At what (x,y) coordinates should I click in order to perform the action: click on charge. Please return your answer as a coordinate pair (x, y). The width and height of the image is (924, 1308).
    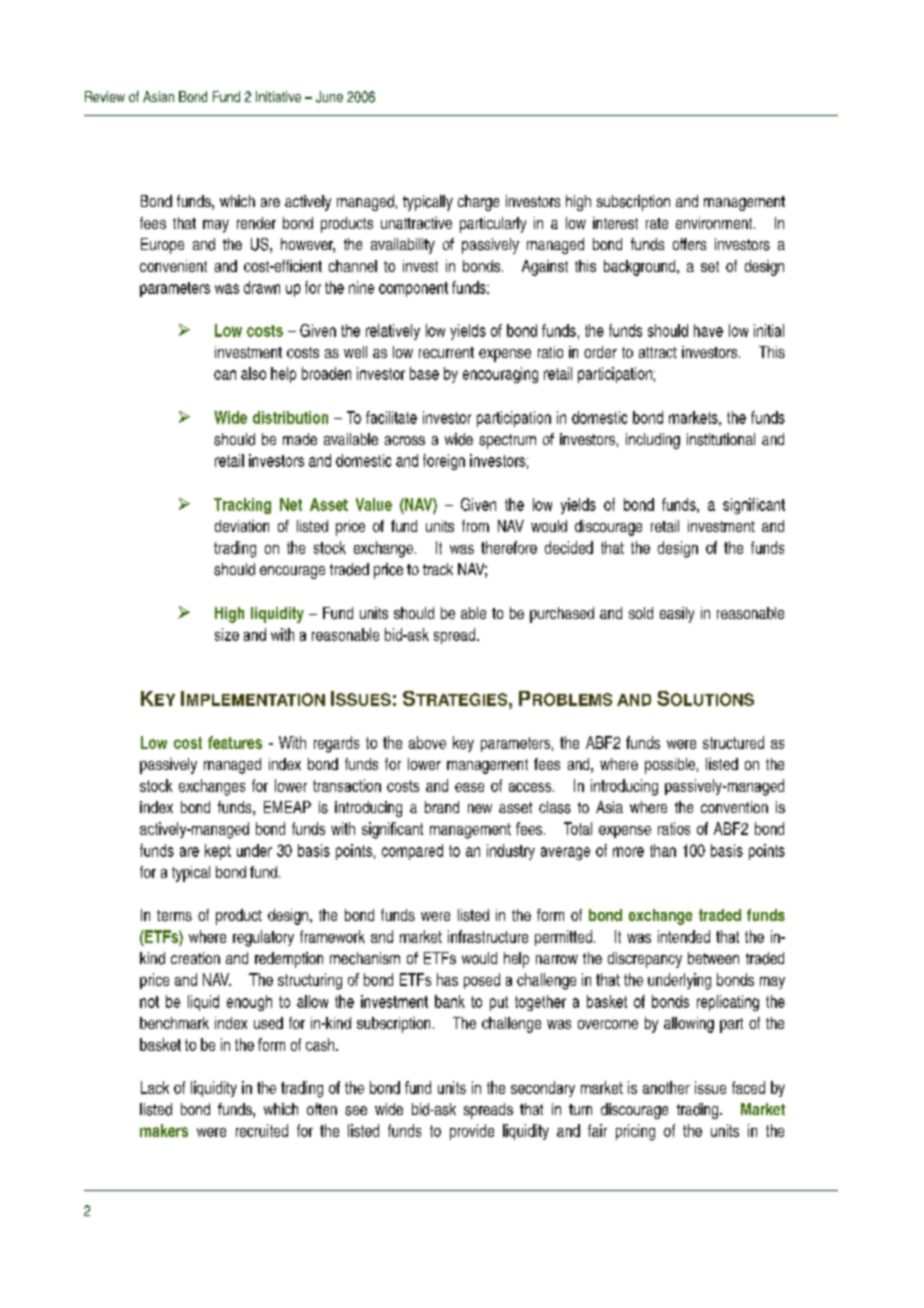
    Looking at the image, I should click on (478, 203).
